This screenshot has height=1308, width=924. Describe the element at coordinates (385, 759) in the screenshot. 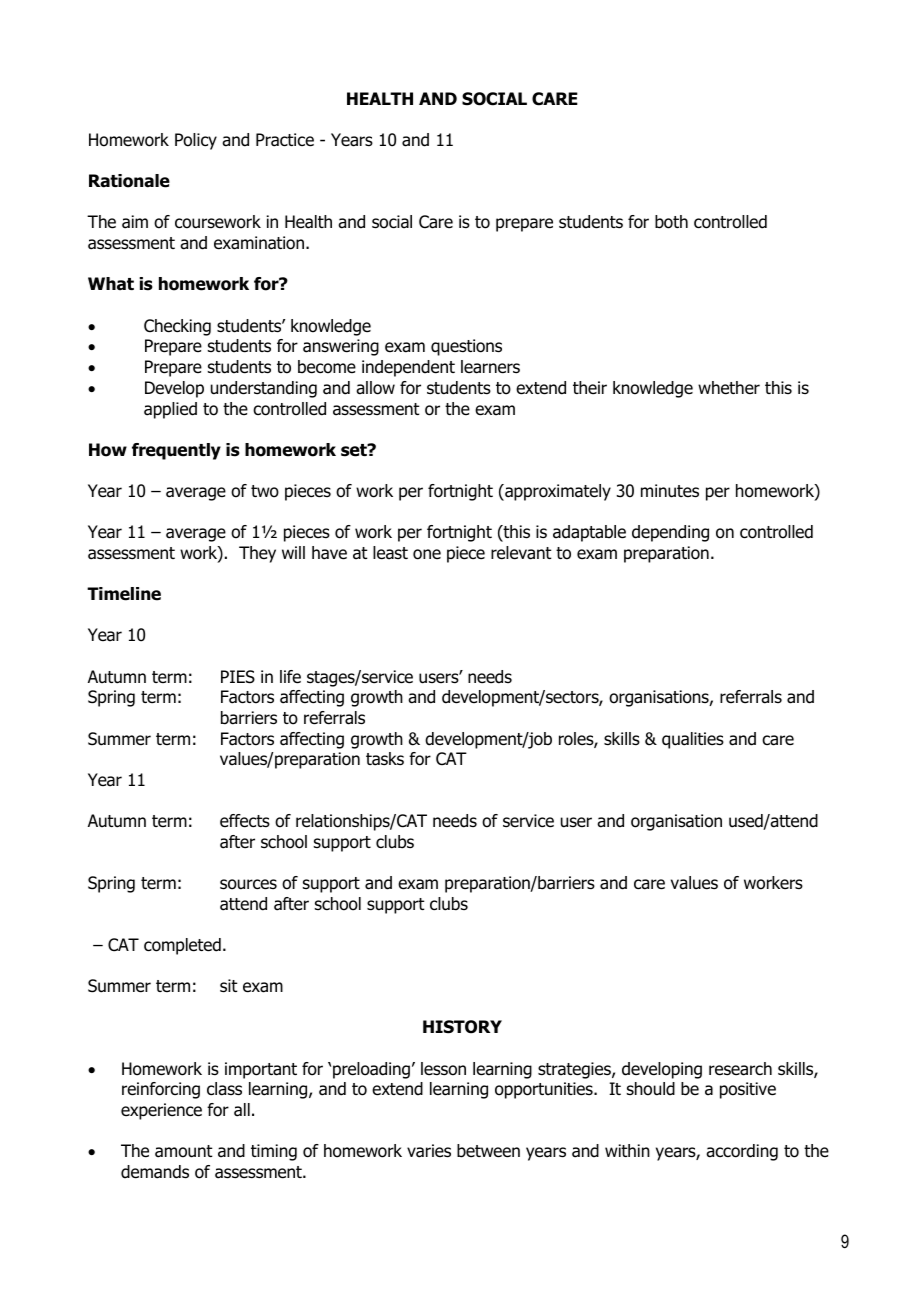

I see `tasks` at that location.
